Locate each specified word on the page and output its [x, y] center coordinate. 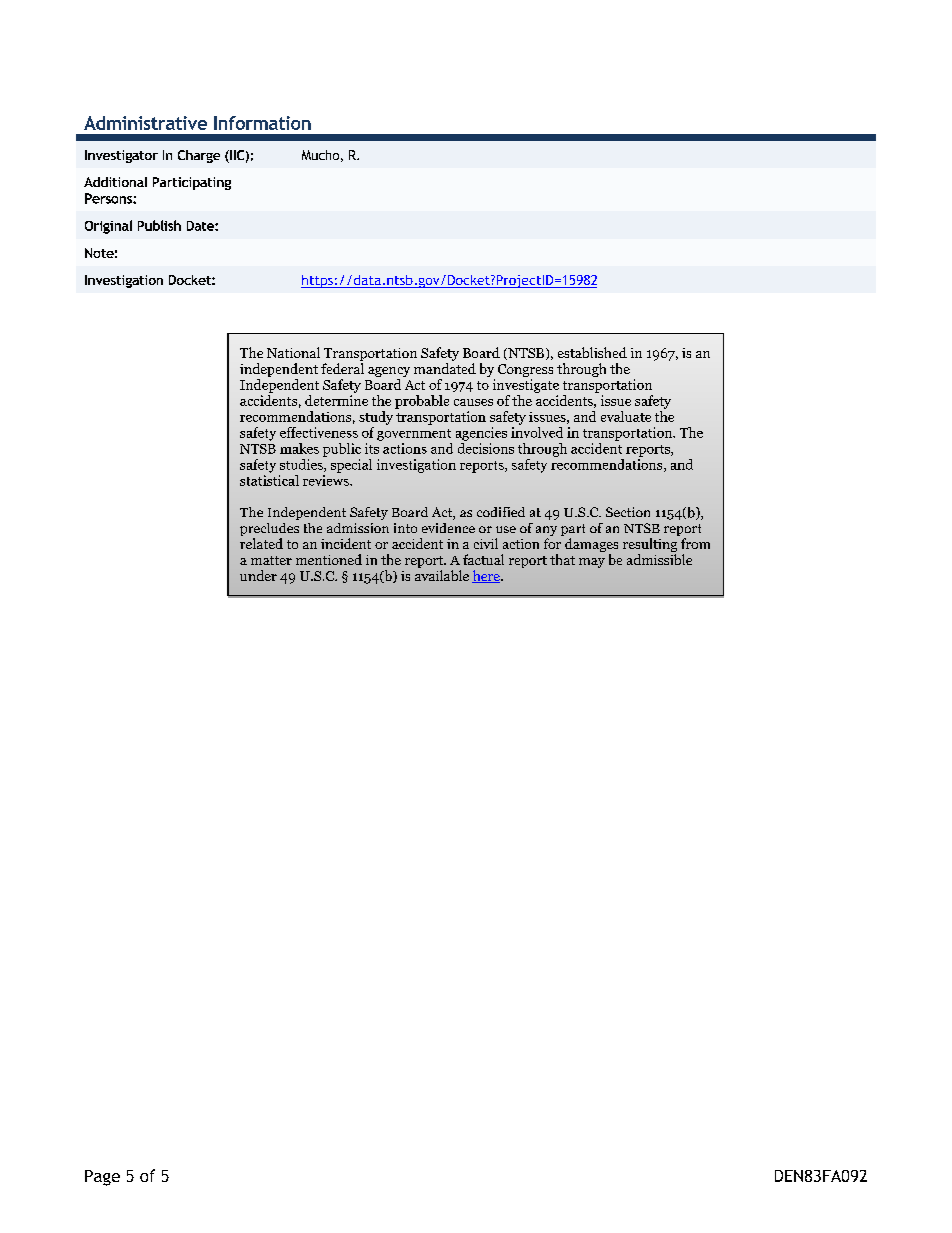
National [293, 352]
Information [262, 123]
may [592, 563]
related [261, 543]
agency [389, 372]
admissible [659, 559]
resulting [650, 546]
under [258, 575]
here [487, 576]
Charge [199, 156]
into [405, 528]
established [592, 352]
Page [102, 1178]
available [442, 575]
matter [271, 560]
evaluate [626, 416]
